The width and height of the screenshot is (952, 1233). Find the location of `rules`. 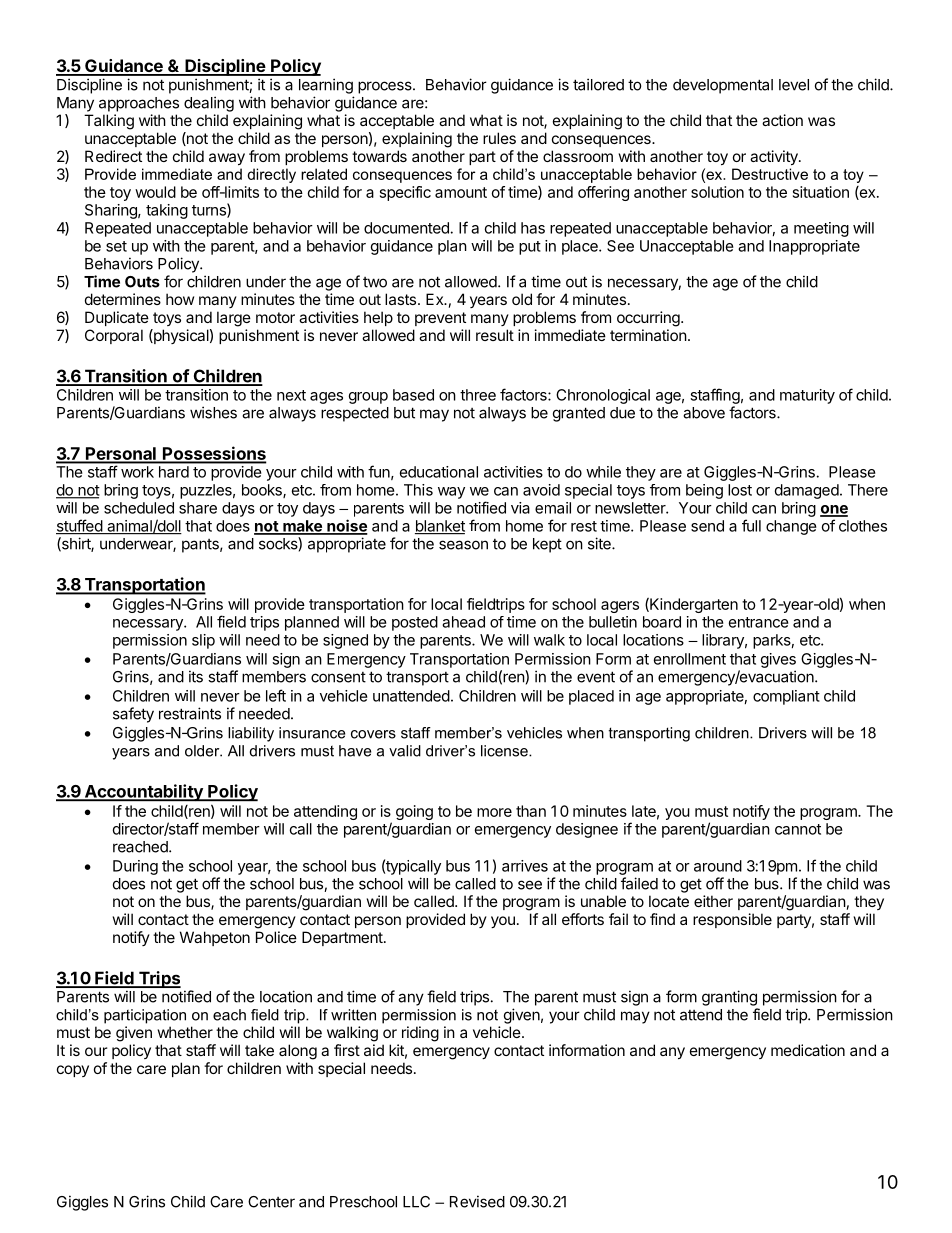

rules is located at coordinates (499, 138).
